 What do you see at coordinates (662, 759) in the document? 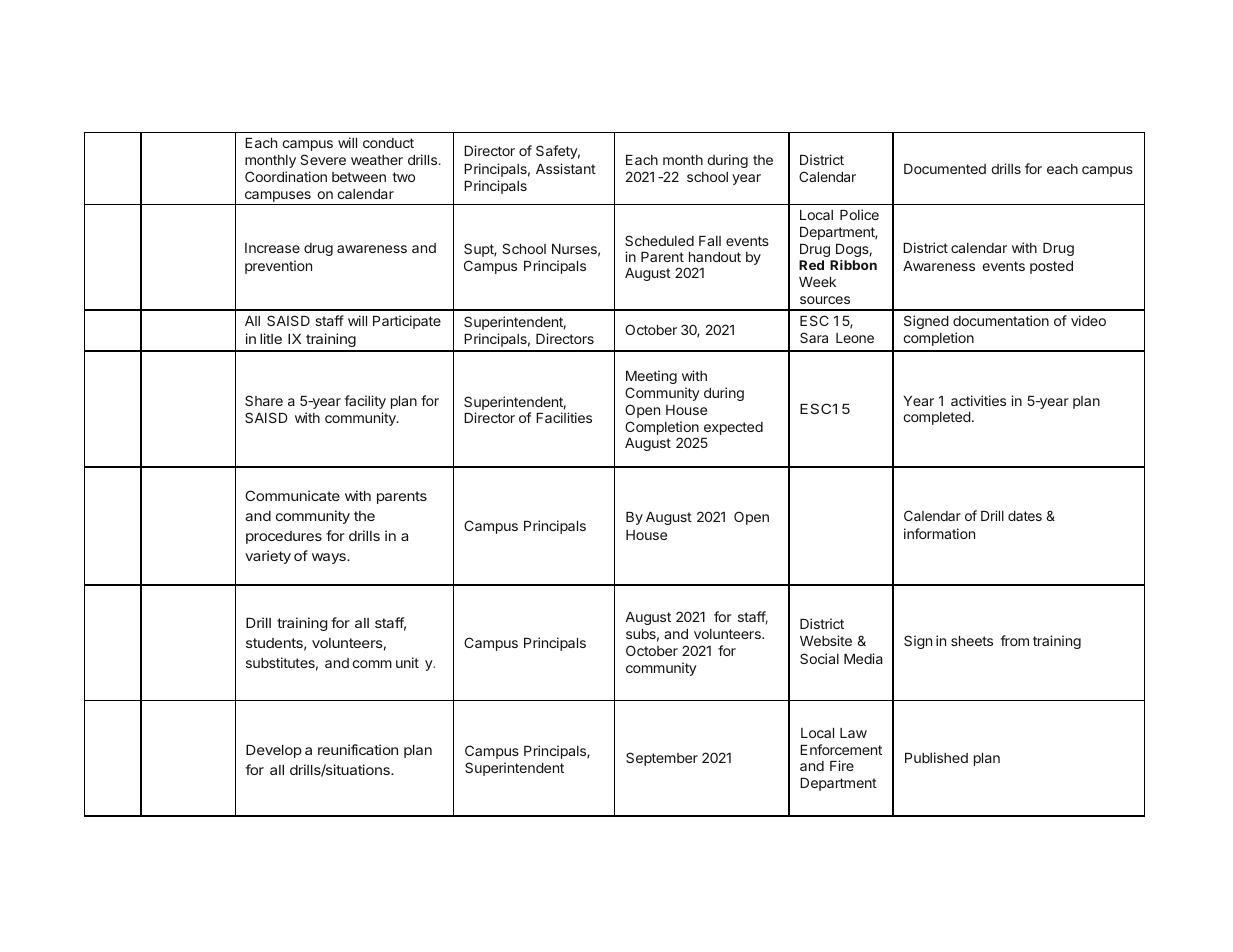
I see `September` at bounding box center [662, 759].
